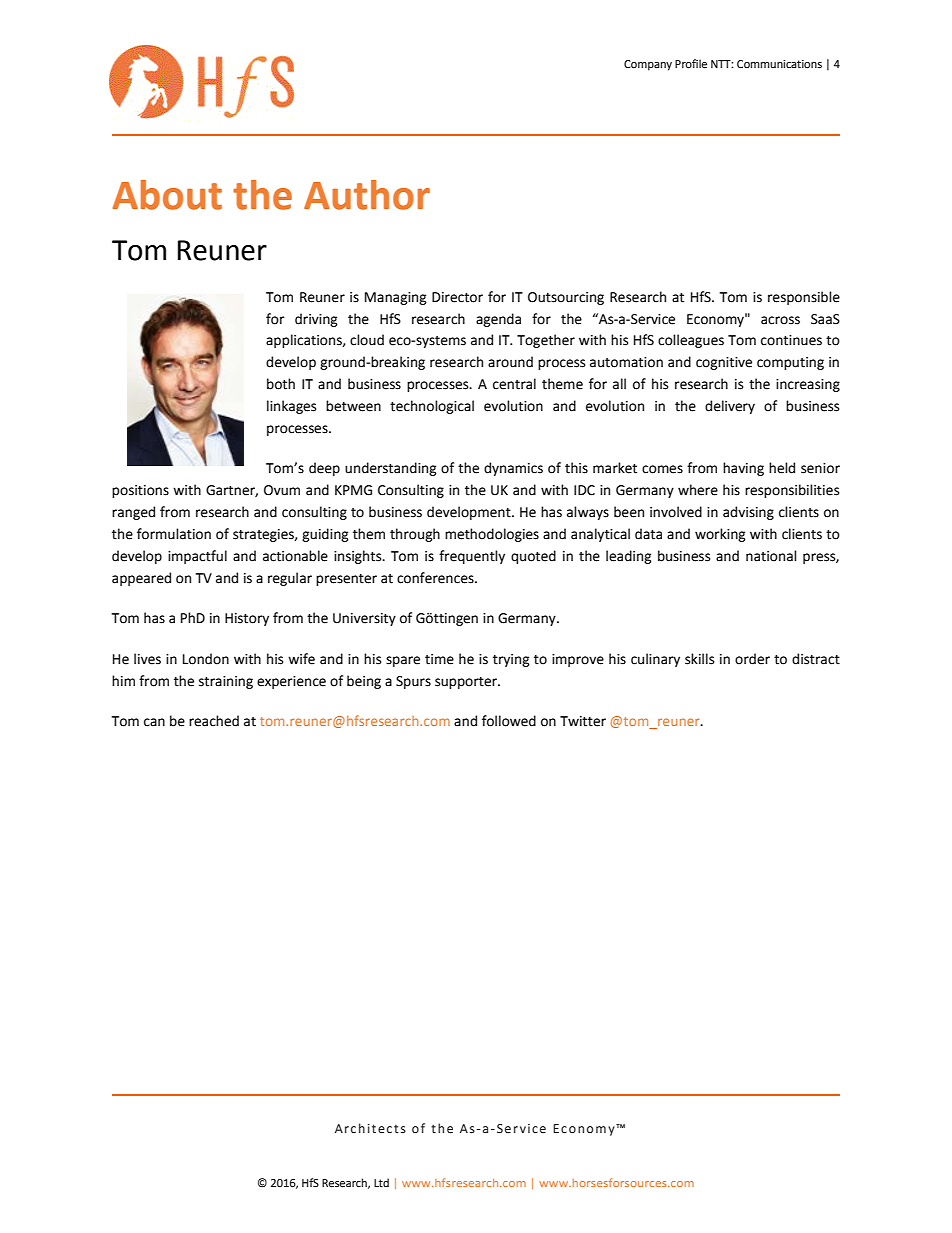 Image resolution: width=952 pixels, height=1233 pixels. What do you see at coordinates (167, 195) in the screenshot?
I see `About` at bounding box center [167, 195].
